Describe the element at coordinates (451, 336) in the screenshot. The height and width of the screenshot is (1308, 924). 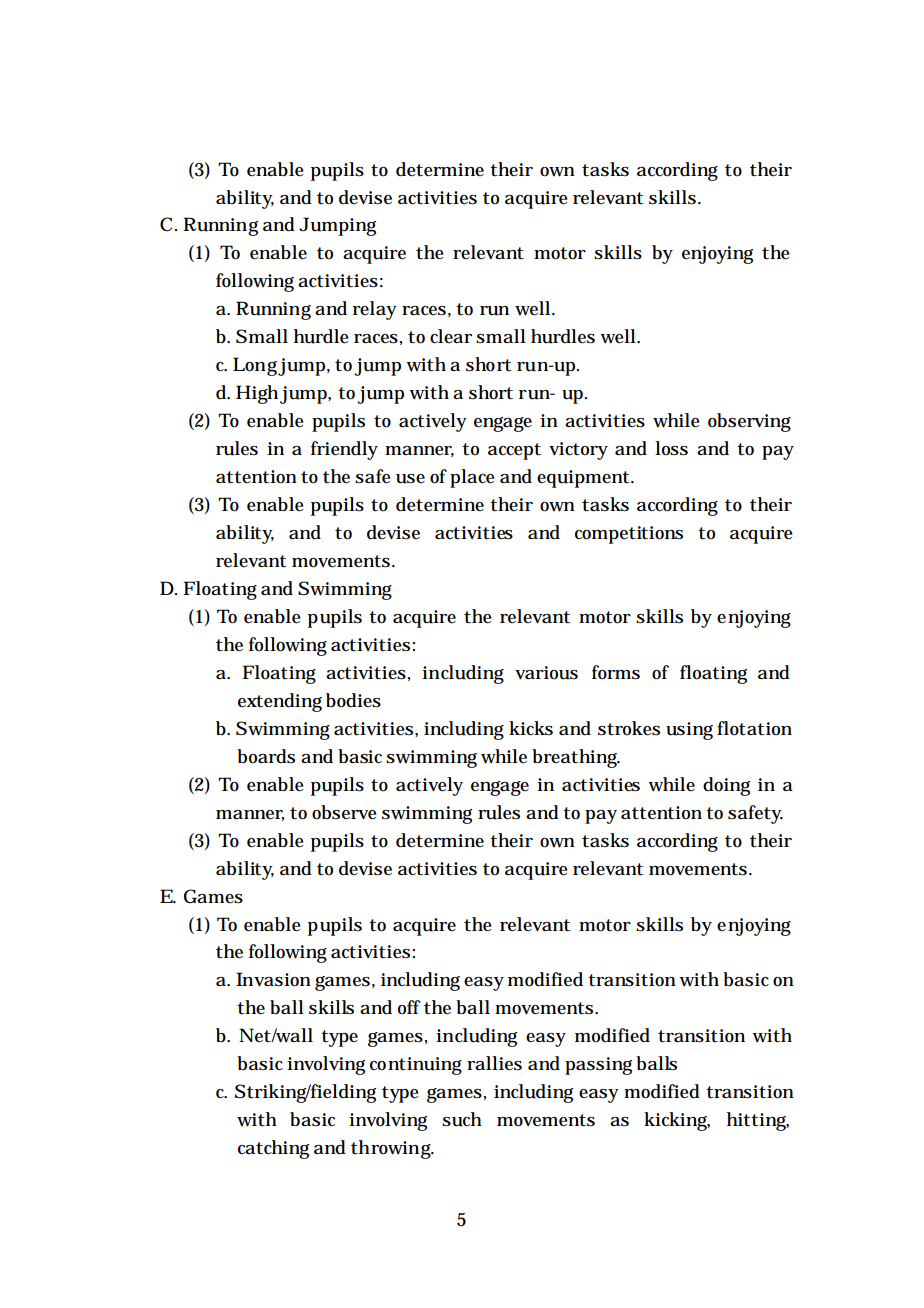
I see `clear` at that location.
